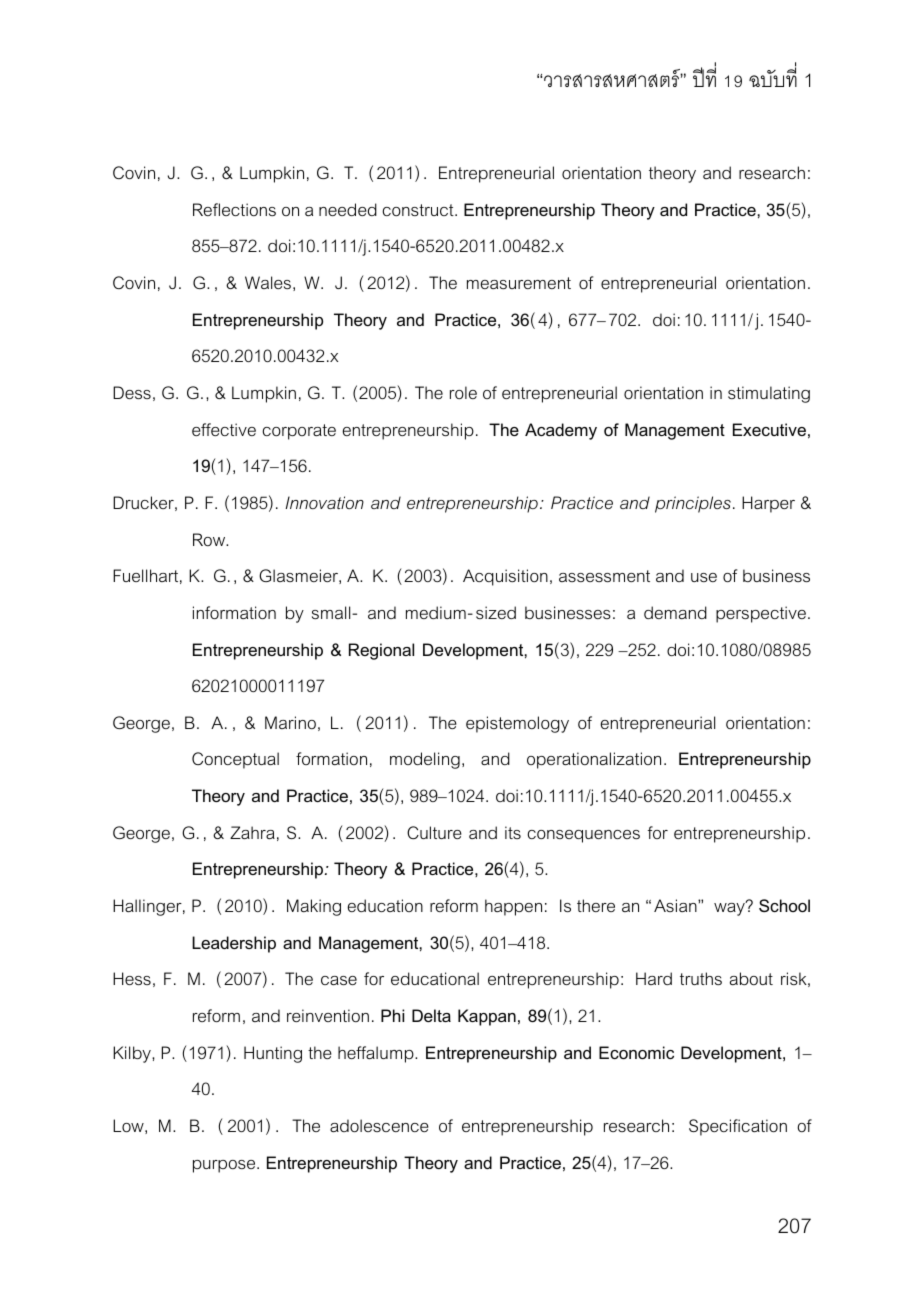 Image resolution: width=924 pixels, height=1311 pixels. Describe the element at coordinates (225, 1166) in the screenshot. I see `purpose` at that location.
